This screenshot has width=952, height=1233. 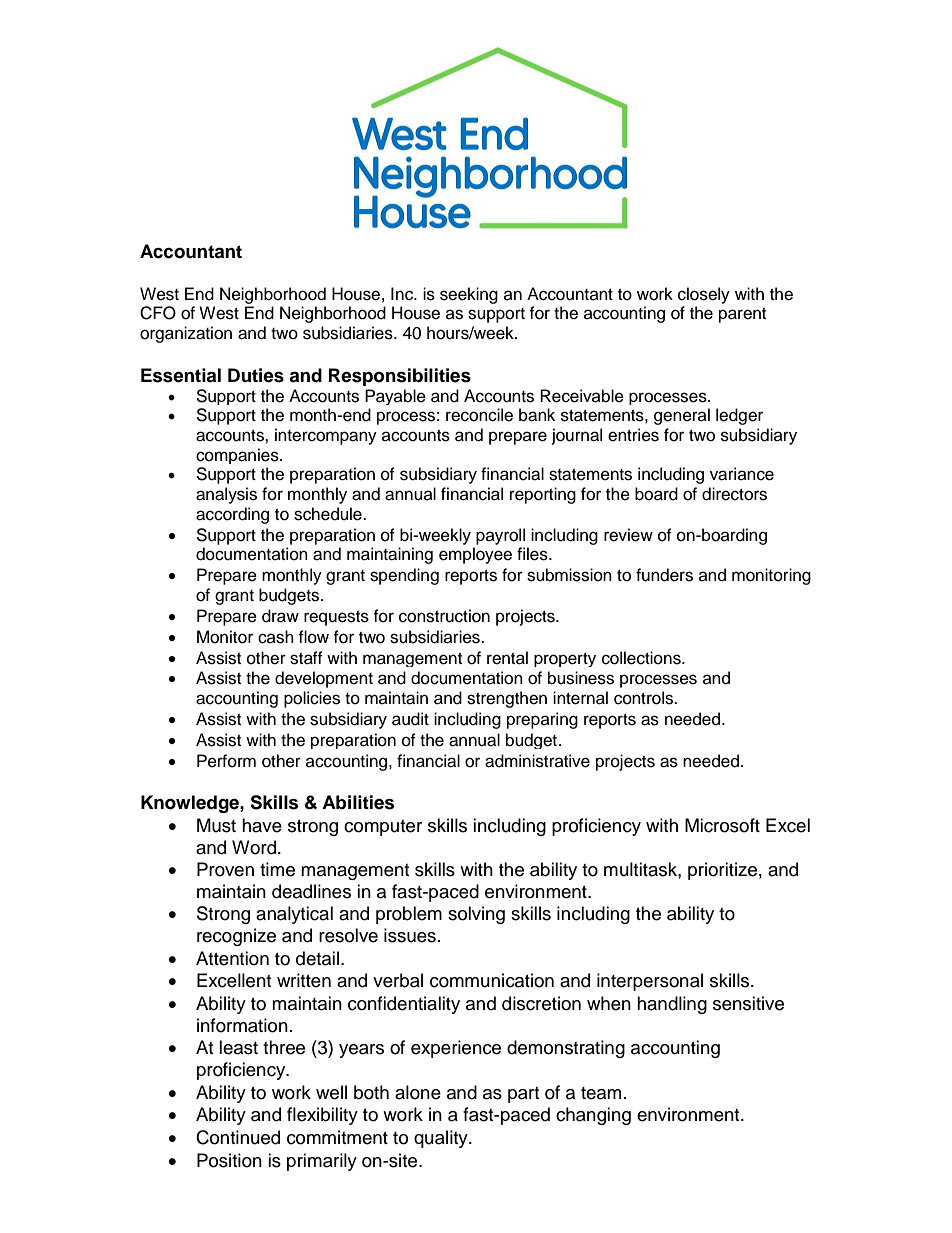 I want to click on Perform, so click(x=226, y=761).
